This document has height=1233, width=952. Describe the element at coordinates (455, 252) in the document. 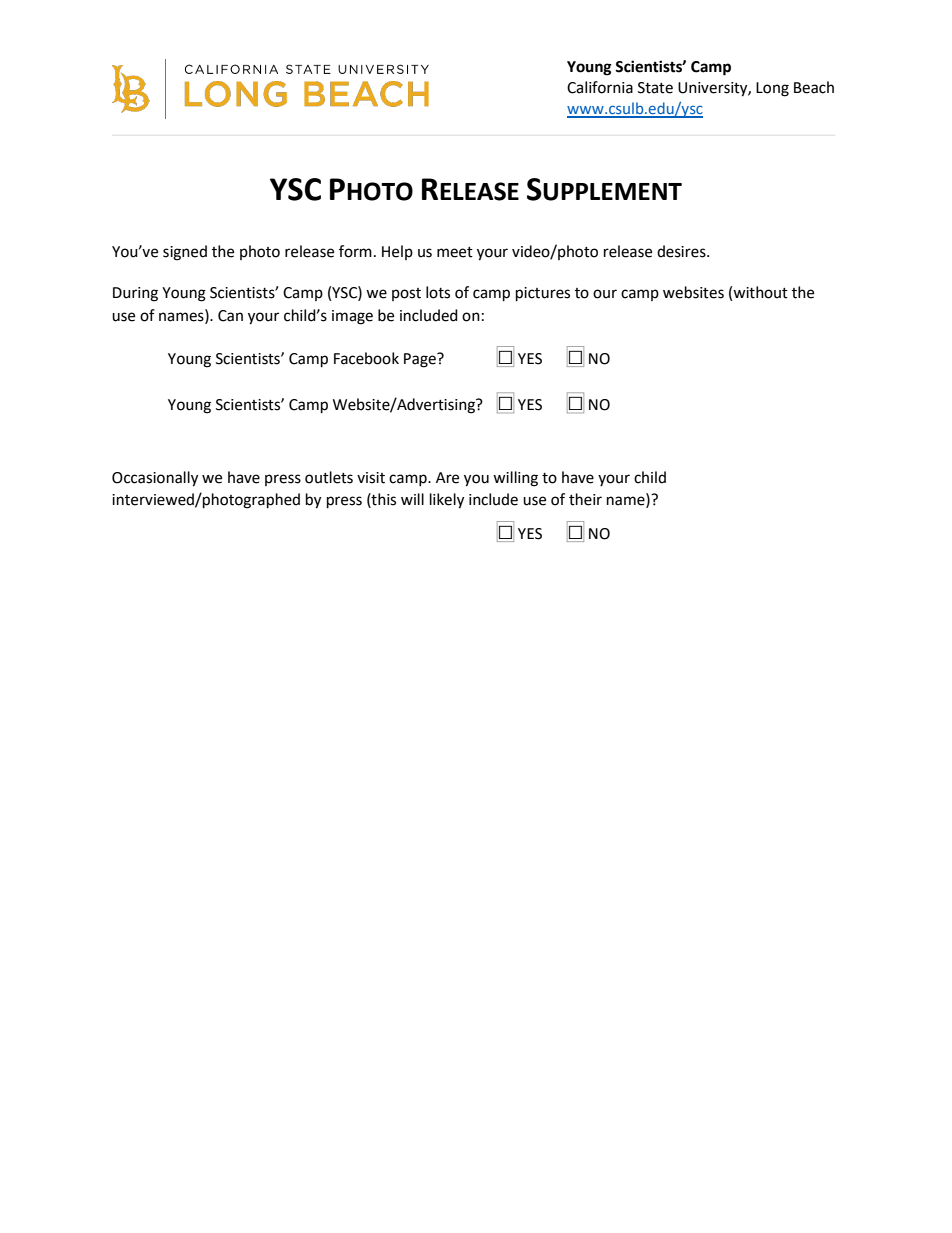

I see `meet` at that location.
